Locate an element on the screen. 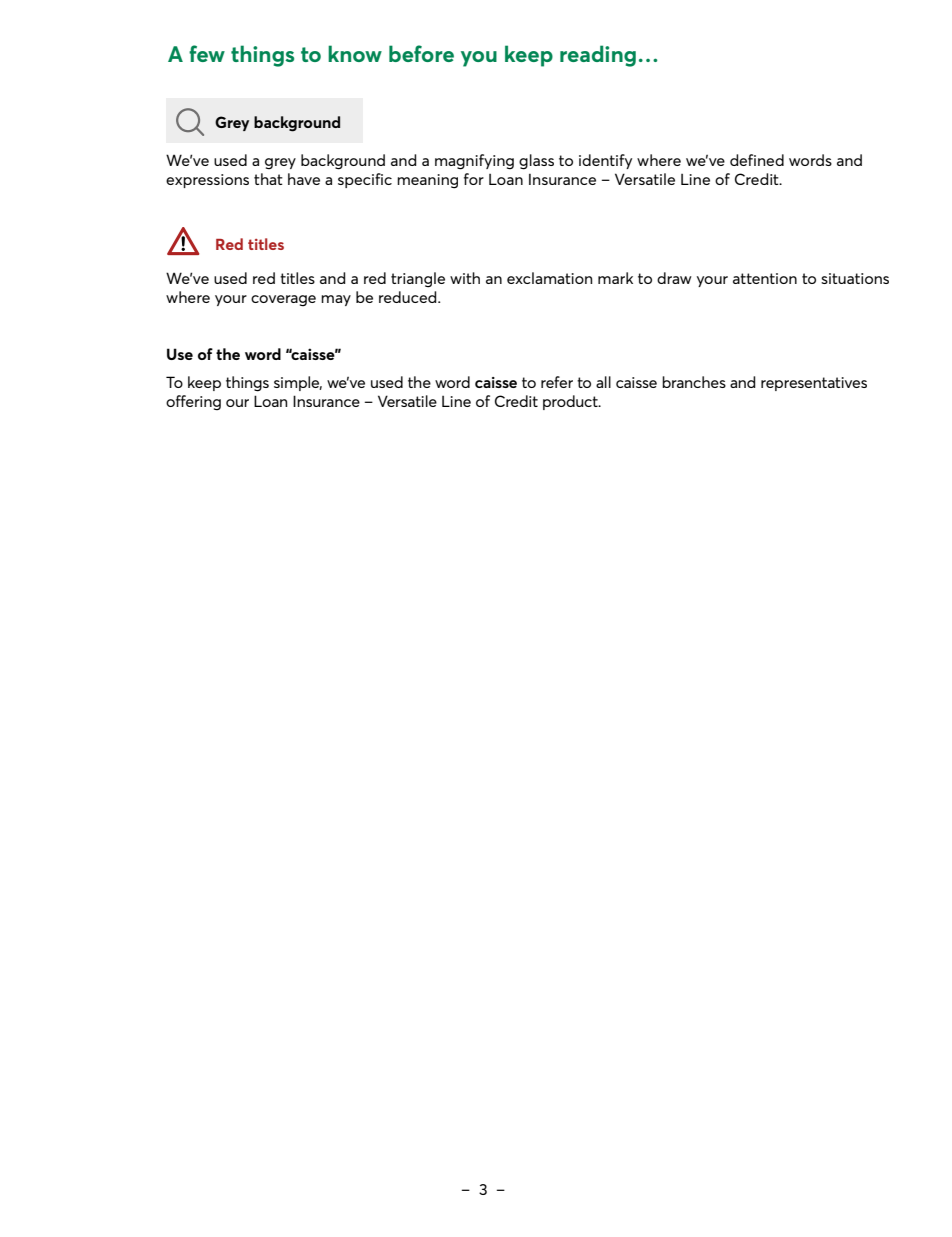  reading is located at coordinates (598, 56).
